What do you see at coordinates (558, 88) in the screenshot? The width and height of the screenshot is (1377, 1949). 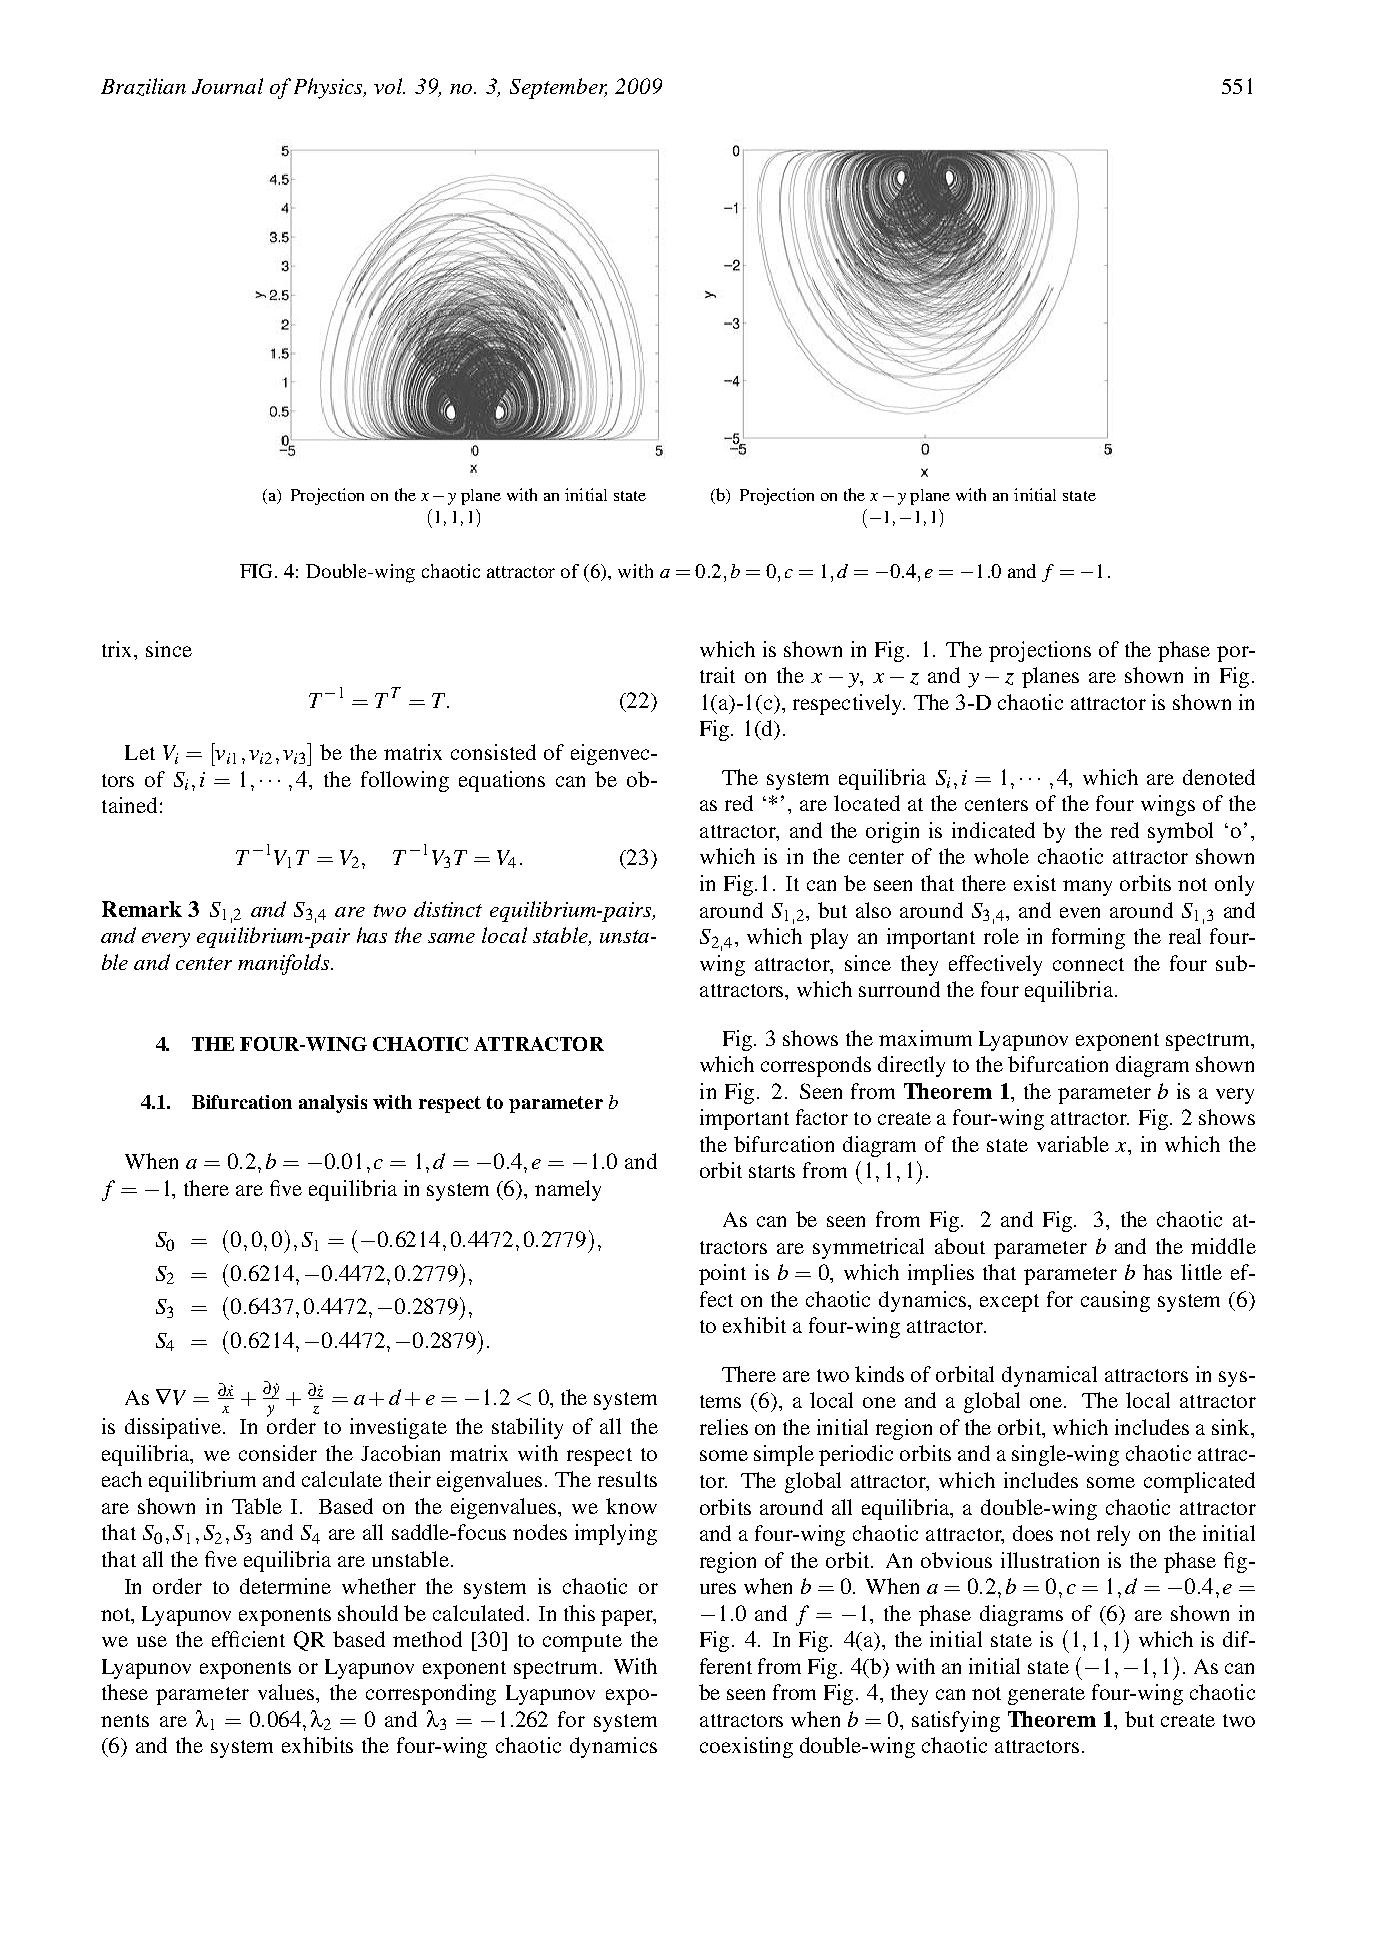 I see `September` at bounding box center [558, 88].
